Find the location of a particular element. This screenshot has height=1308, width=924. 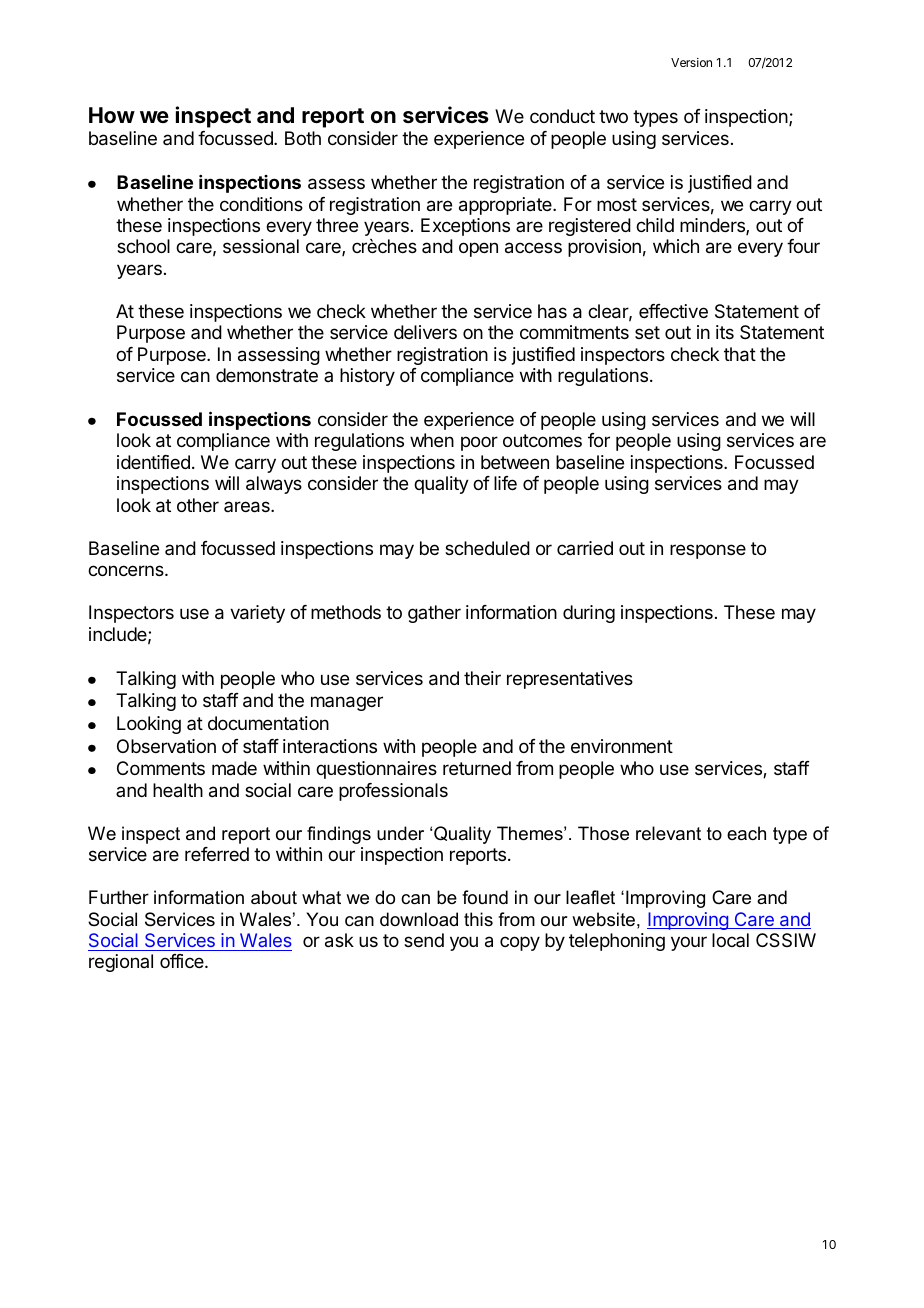

Observation is located at coordinates (166, 746).
